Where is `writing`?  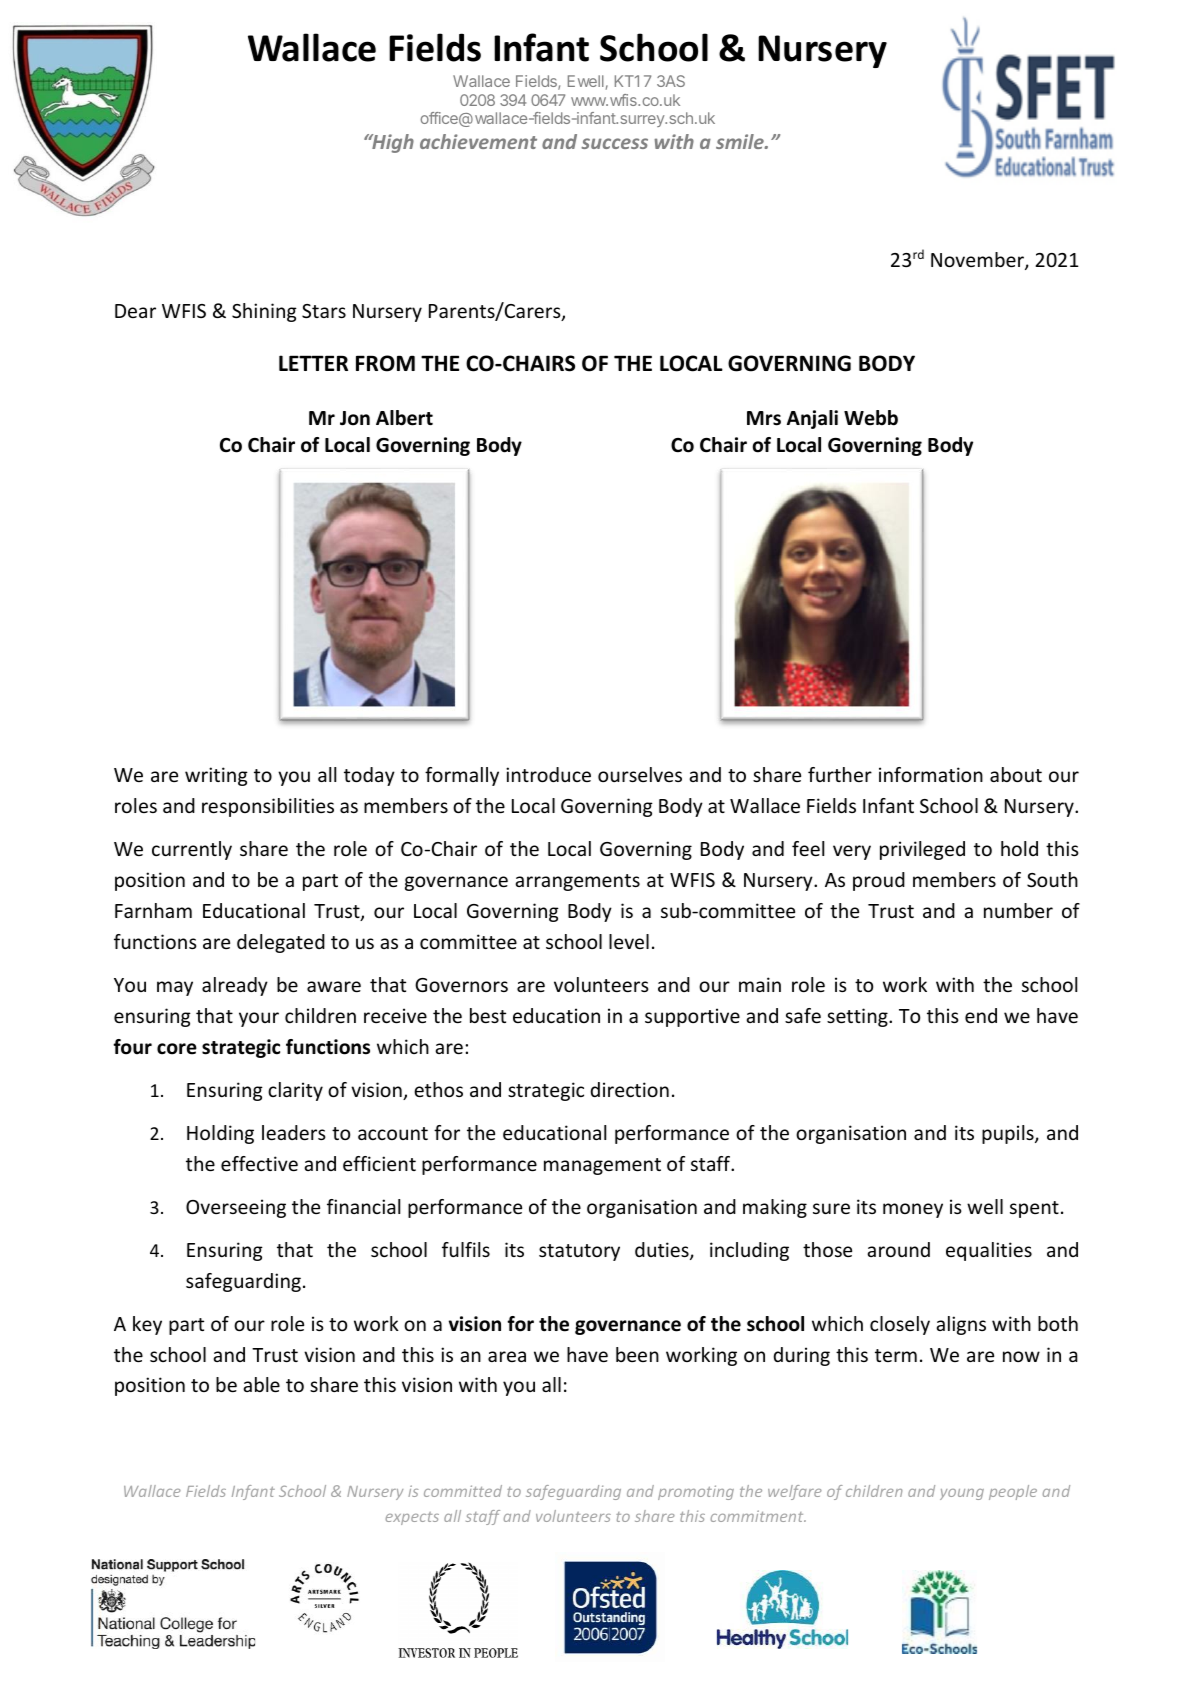
writing is located at coordinates (216, 776).
